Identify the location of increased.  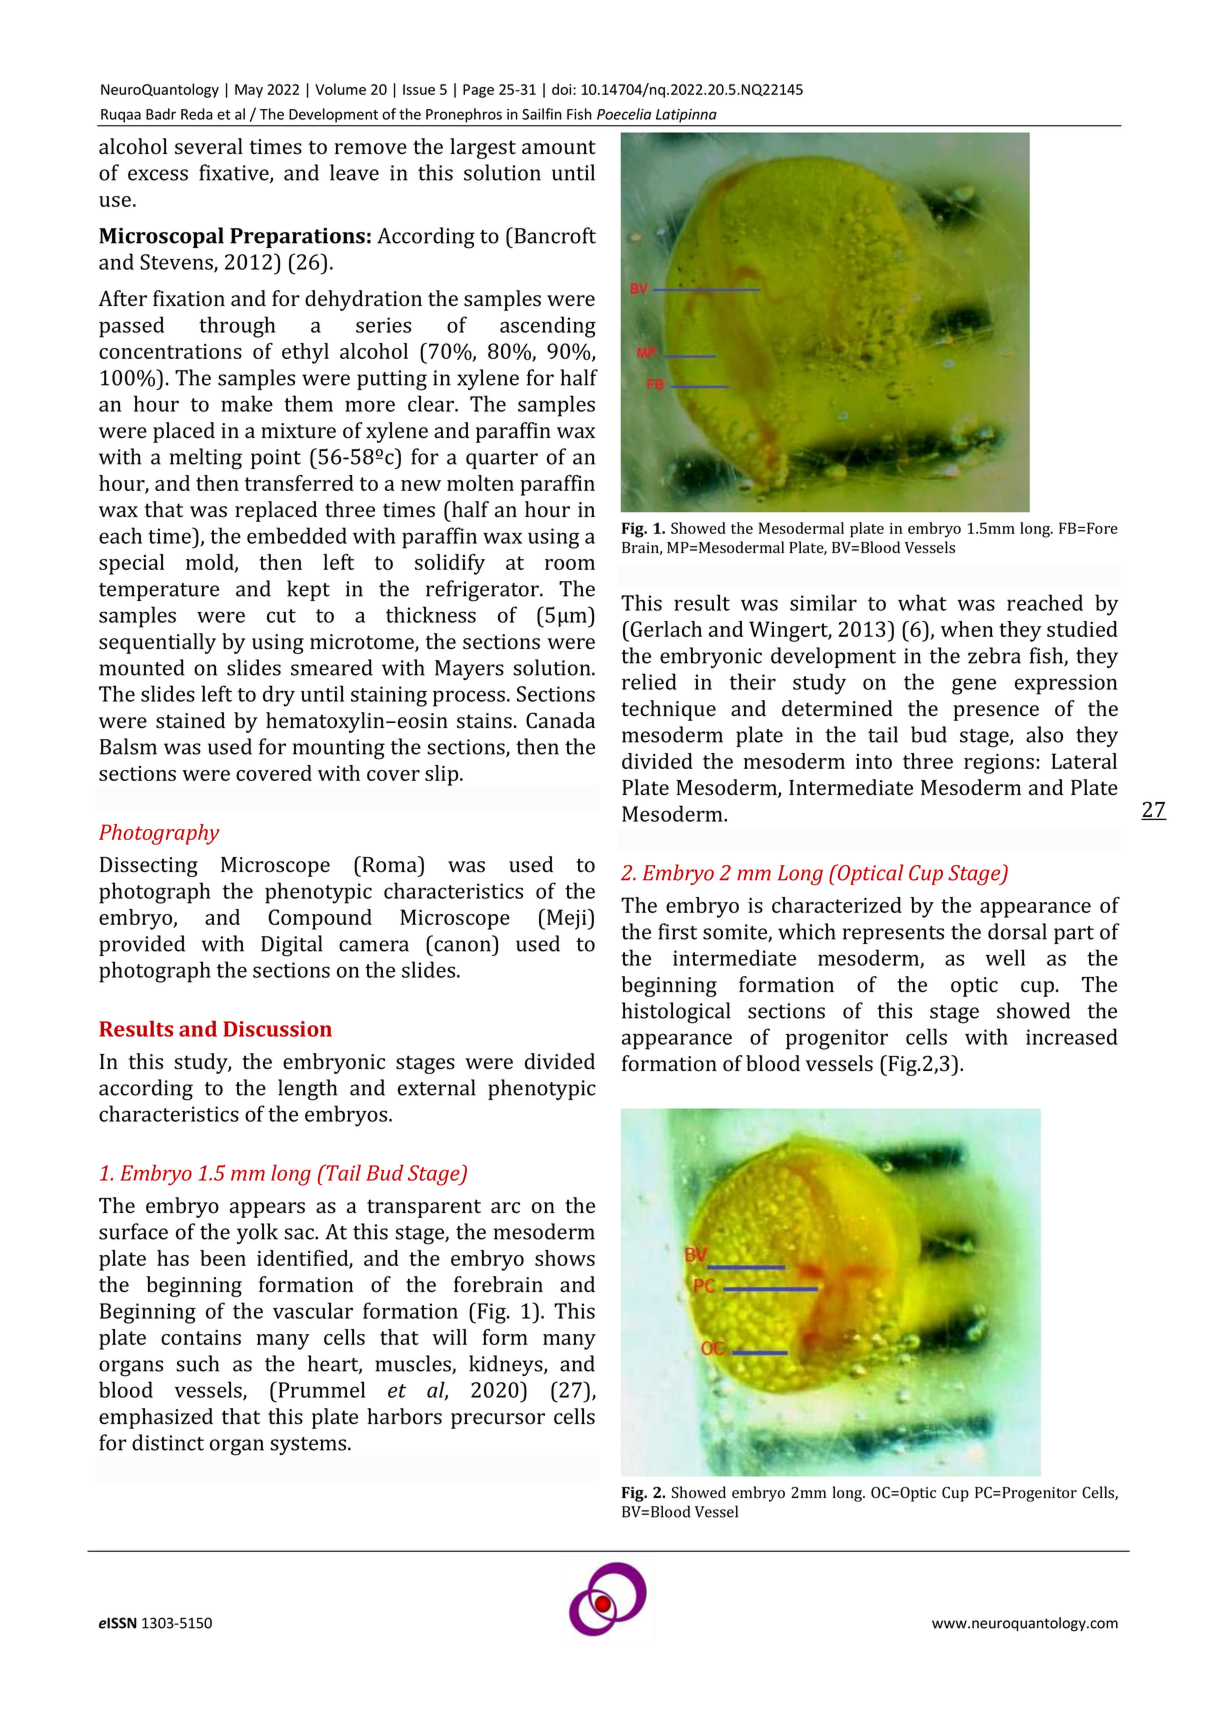
(1072, 1036).
